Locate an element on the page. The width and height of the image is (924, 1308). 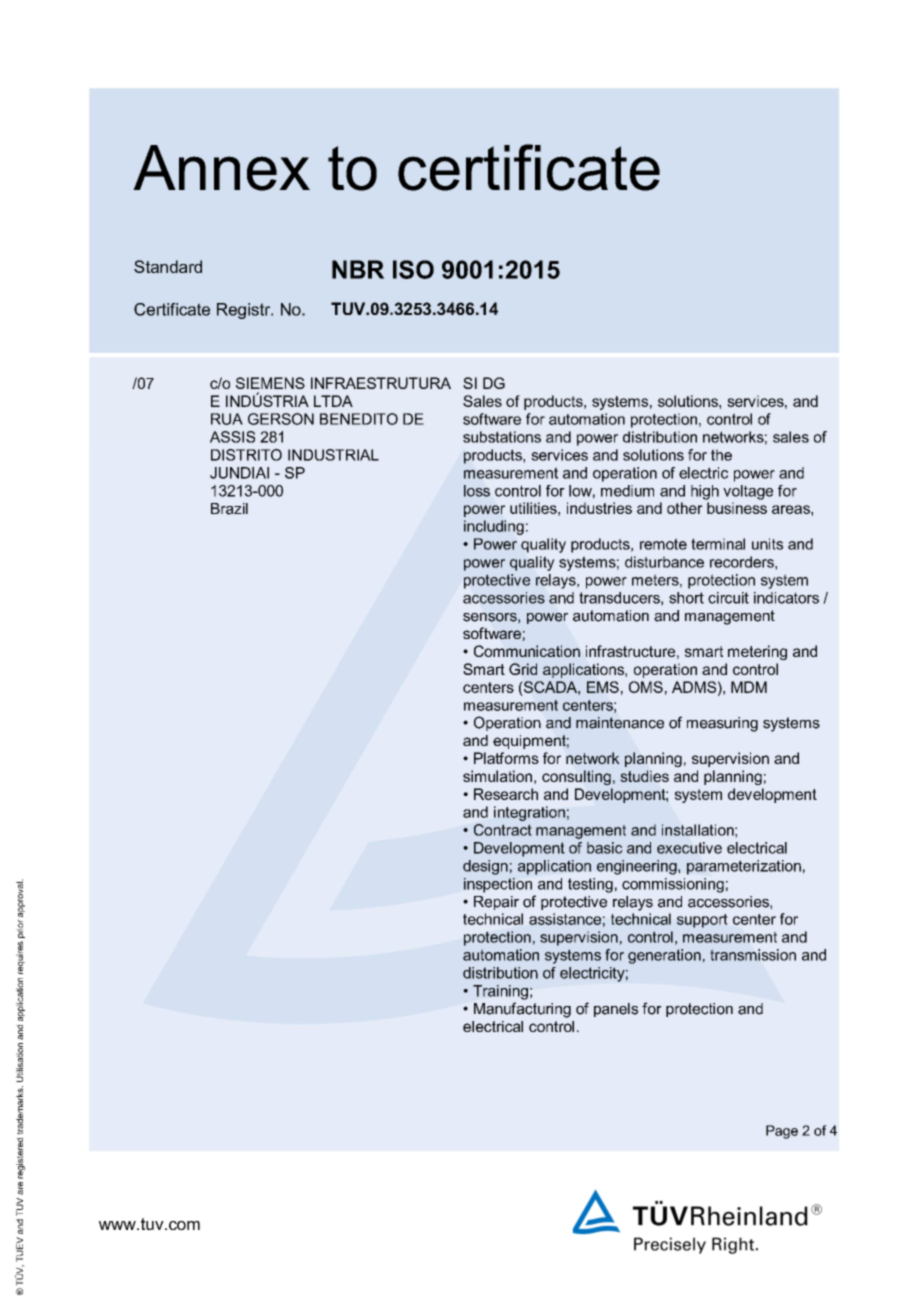
simulation is located at coordinates (497, 776).
